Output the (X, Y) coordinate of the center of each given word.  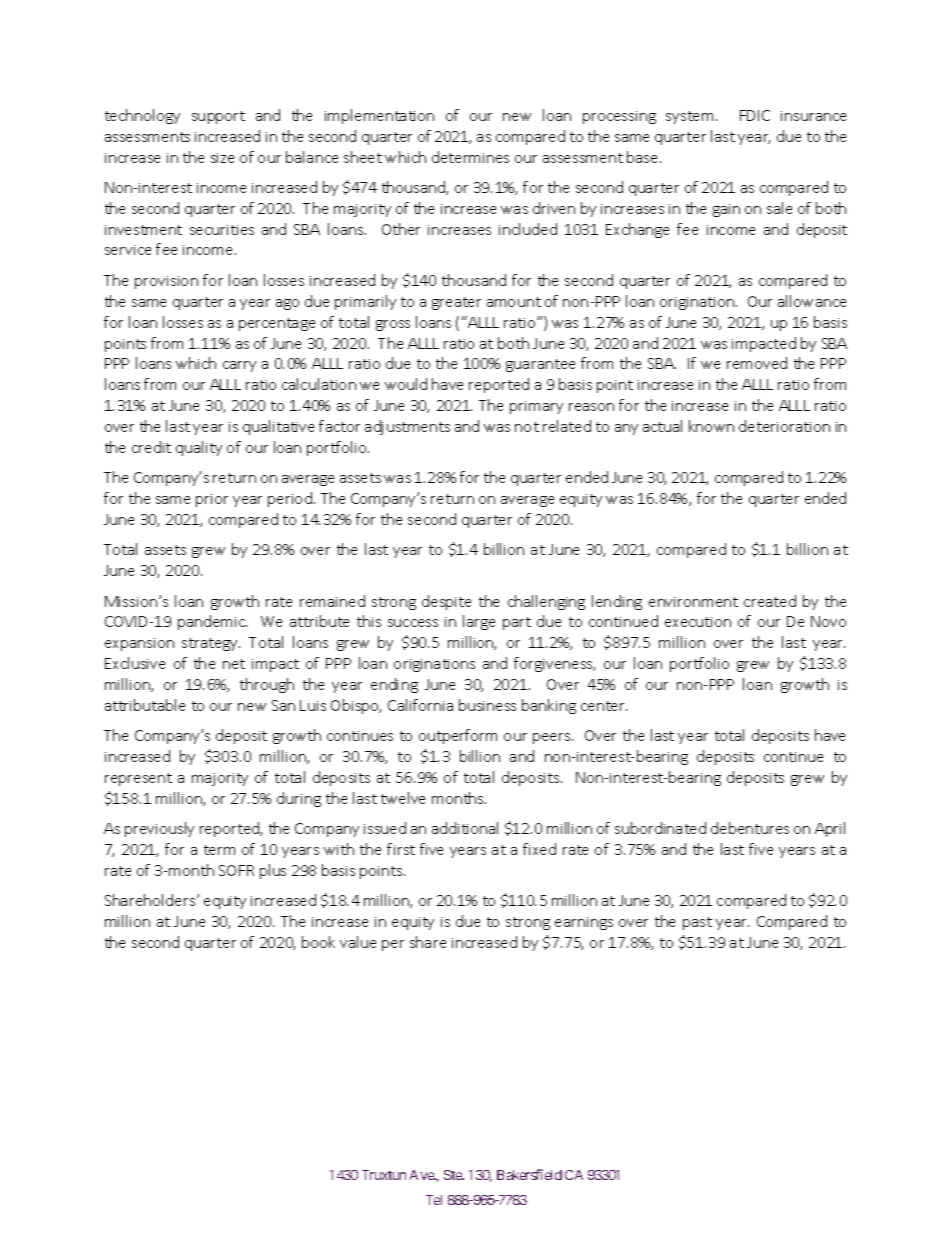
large (479, 622)
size (222, 158)
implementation (379, 116)
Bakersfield (529, 1174)
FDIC (755, 115)
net (234, 664)
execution (698, 622)
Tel (434, 1200)
